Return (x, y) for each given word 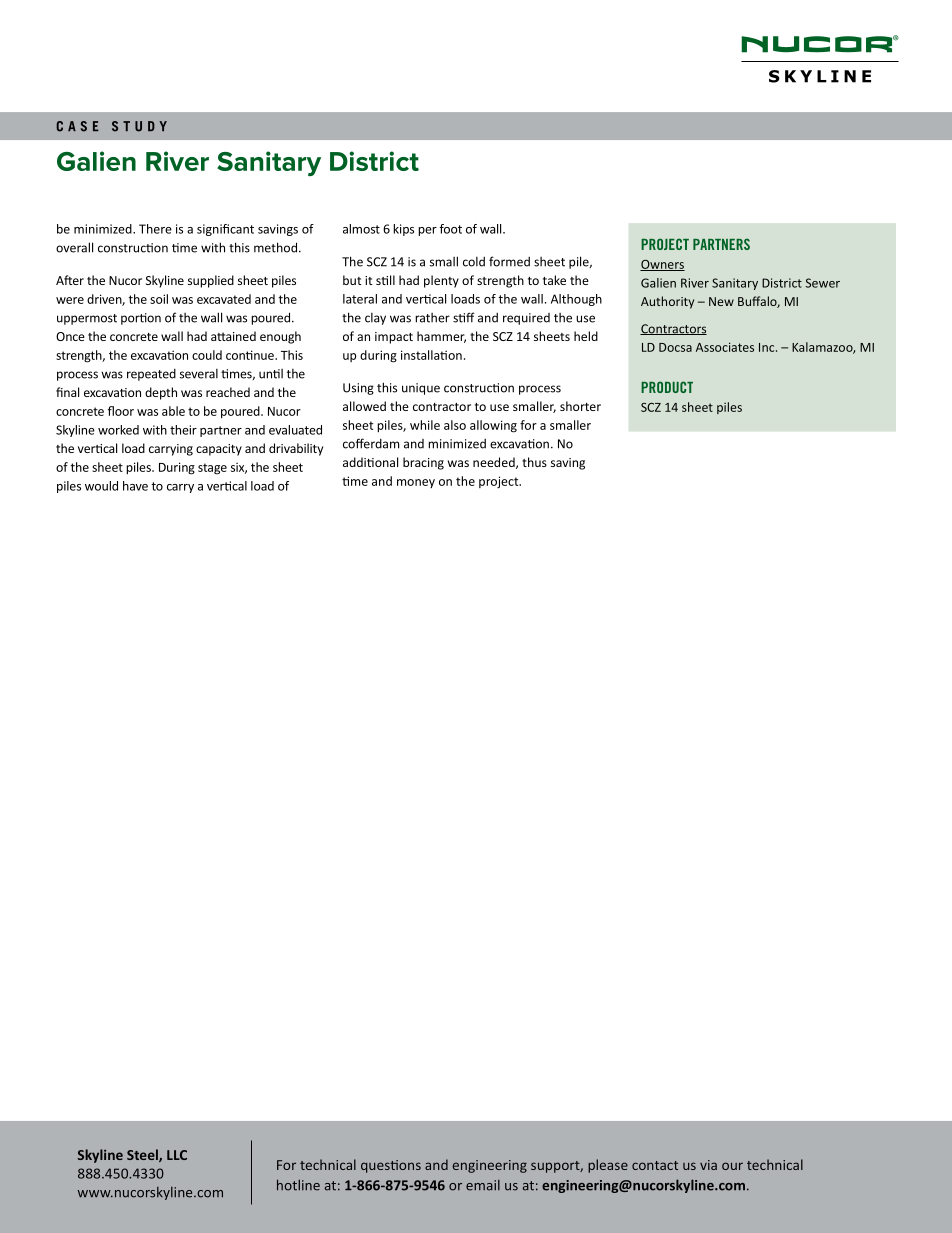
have (135, 486)
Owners (662, 265)
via (708, 1165)
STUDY (139, 126)
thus (534, 462)
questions (391, 1166)
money (416, 483)
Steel (143, 1155)
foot (450, 229)
